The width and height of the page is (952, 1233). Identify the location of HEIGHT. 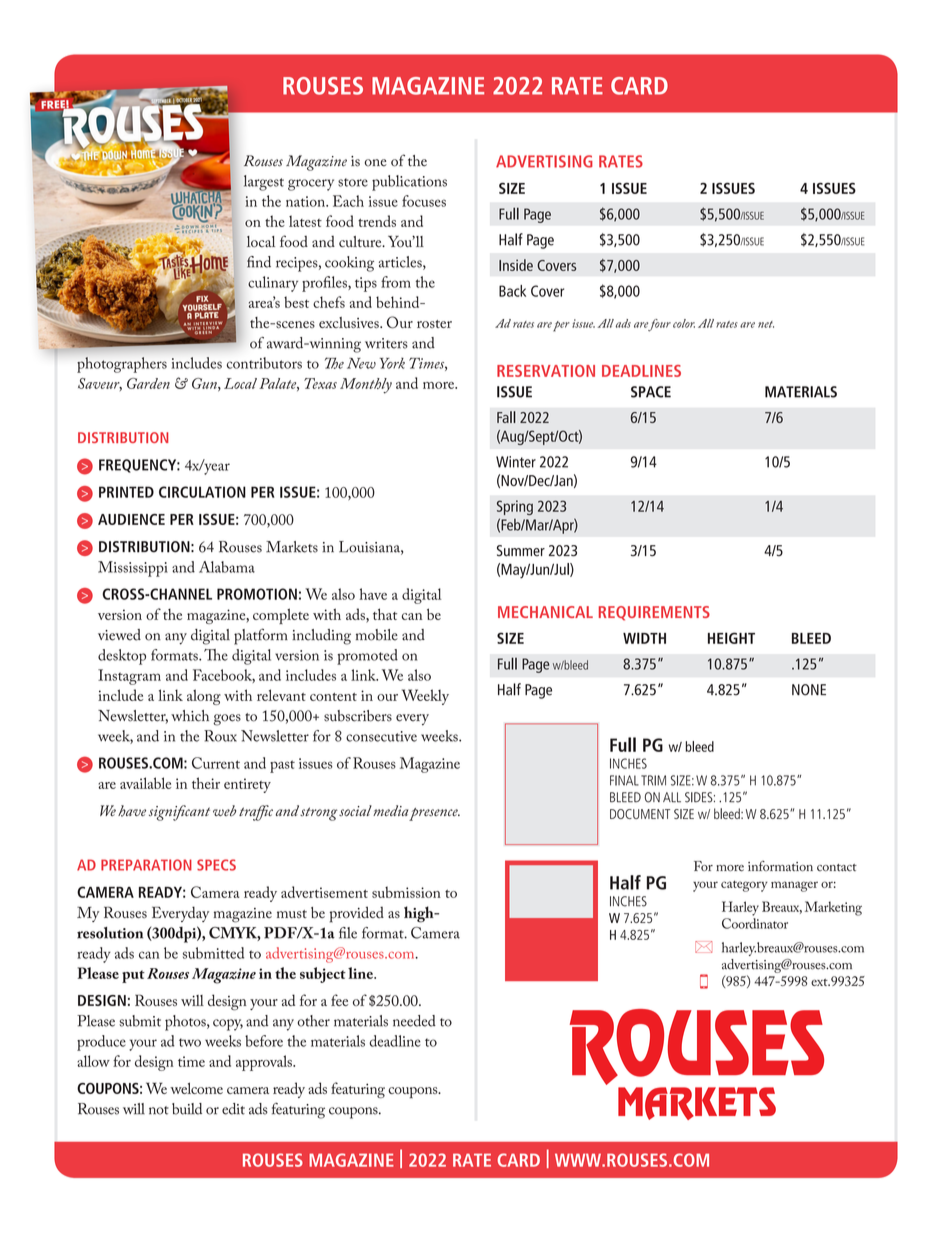
(731, 638).
